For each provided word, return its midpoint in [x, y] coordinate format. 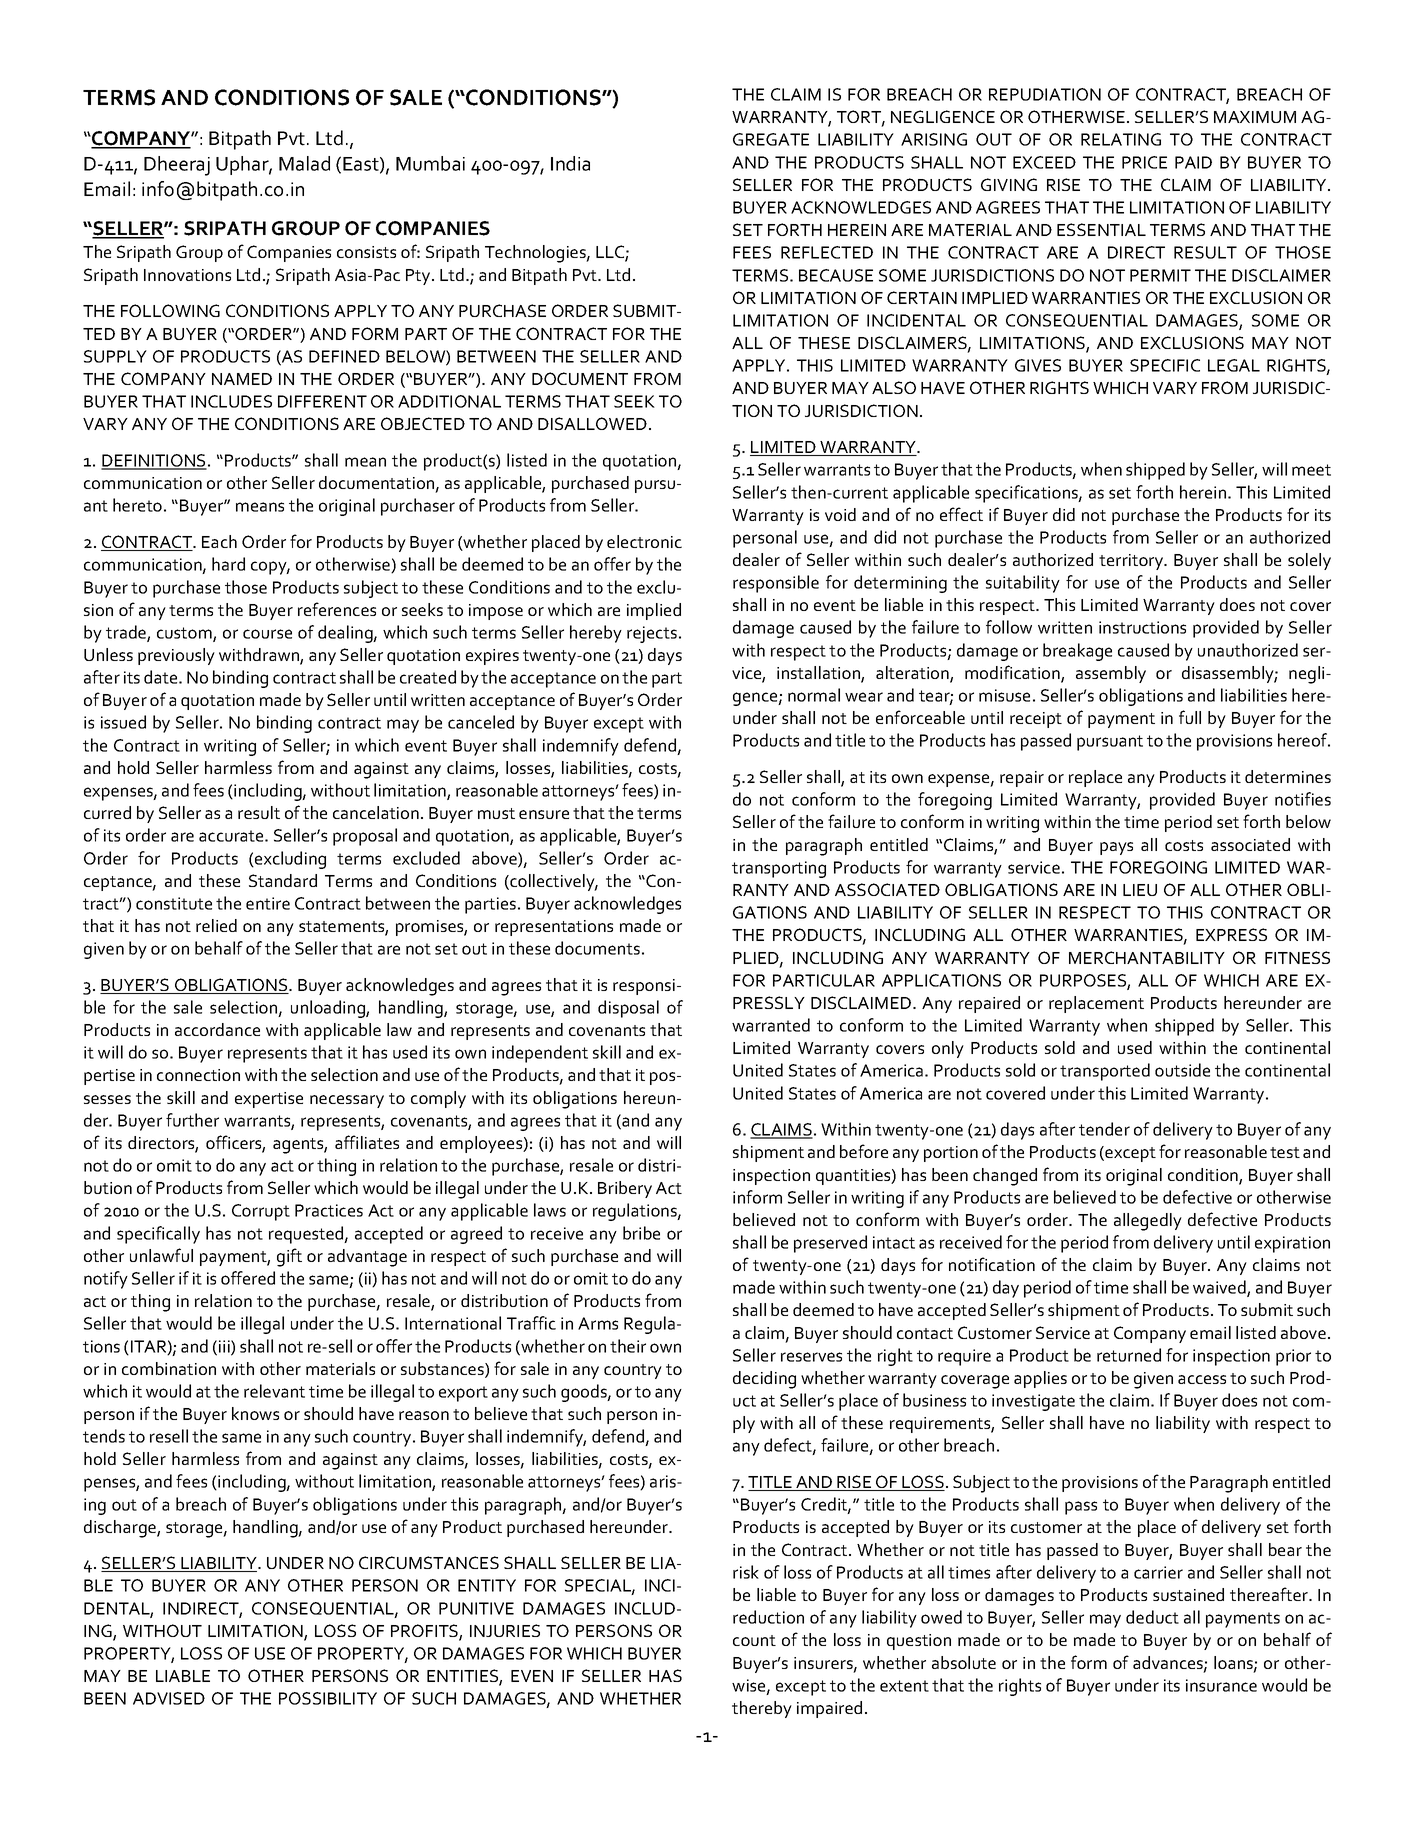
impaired [829, 1709]
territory [1132, 562]
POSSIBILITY [328, 1698]
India [570, 163]
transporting [779, 869]
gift [289, 1257]
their [628, 1346]
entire [268, 903]
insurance [1221, 1685]
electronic [644, 541]
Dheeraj [177, 166]
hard [228, 564]
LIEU [1140, 890]
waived [1220, 1288]
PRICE [1144, 162]
